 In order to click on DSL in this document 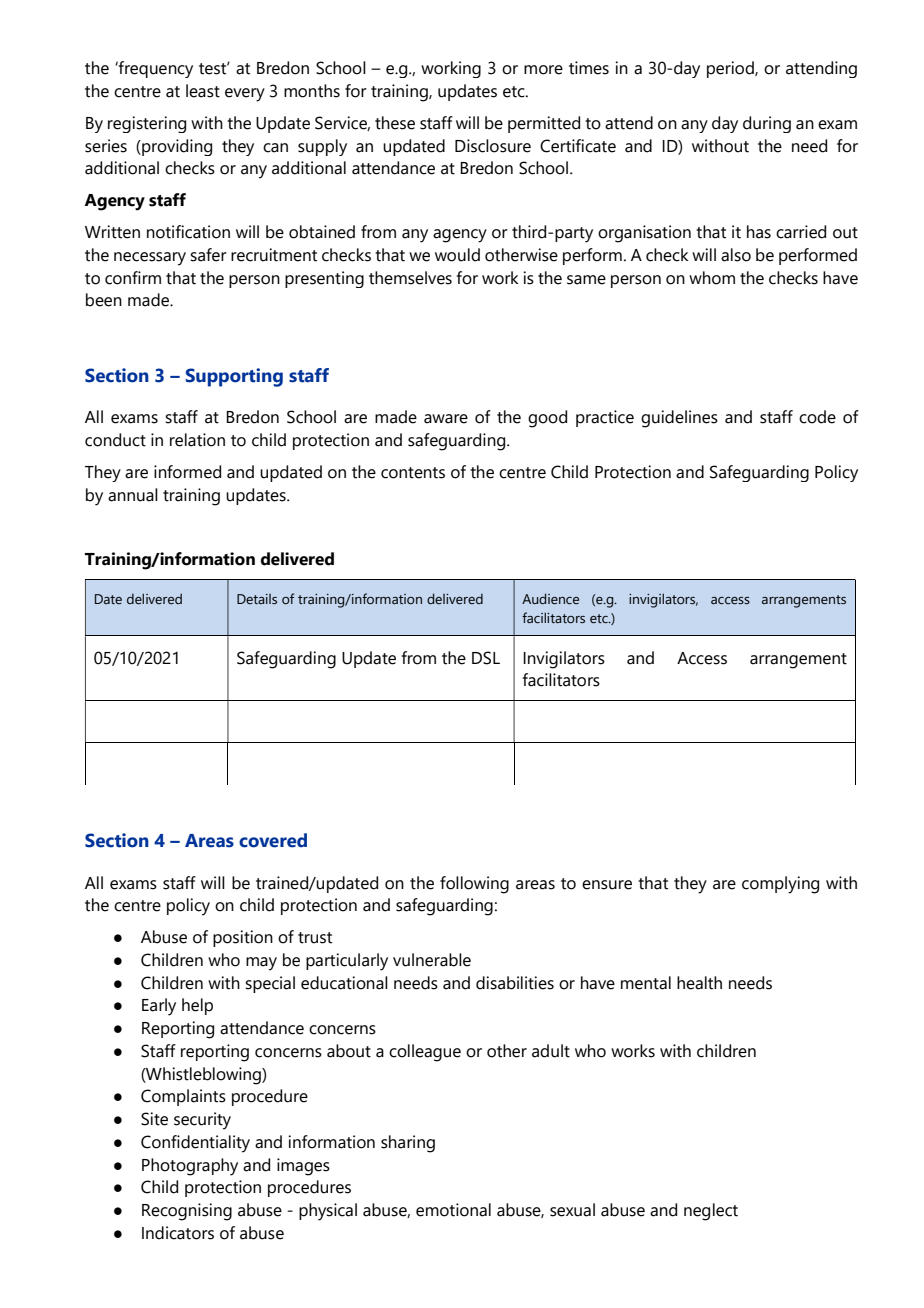, I will do `click(486, 658)`.
